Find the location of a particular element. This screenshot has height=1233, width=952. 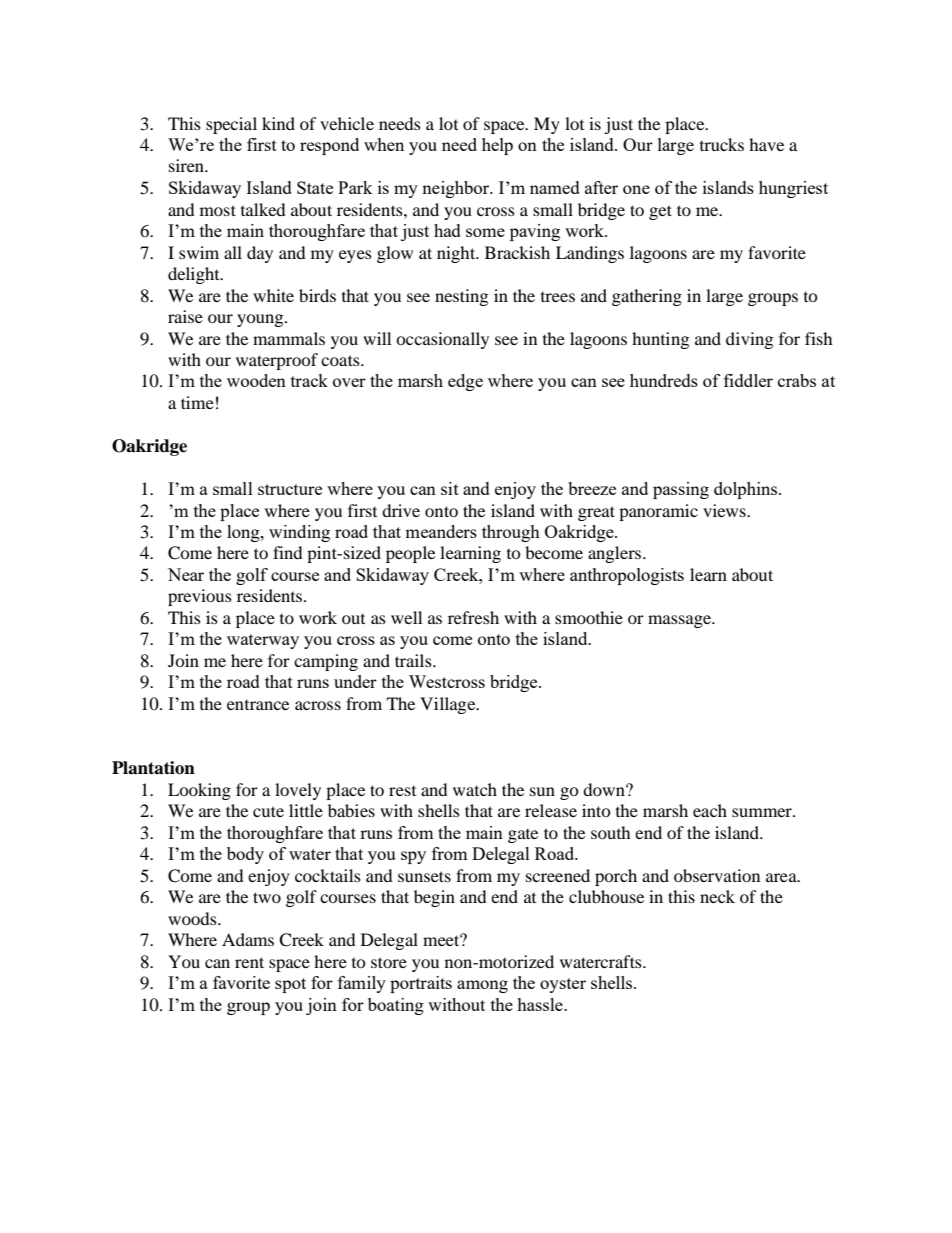

special is located at coordinates (231, 125).
